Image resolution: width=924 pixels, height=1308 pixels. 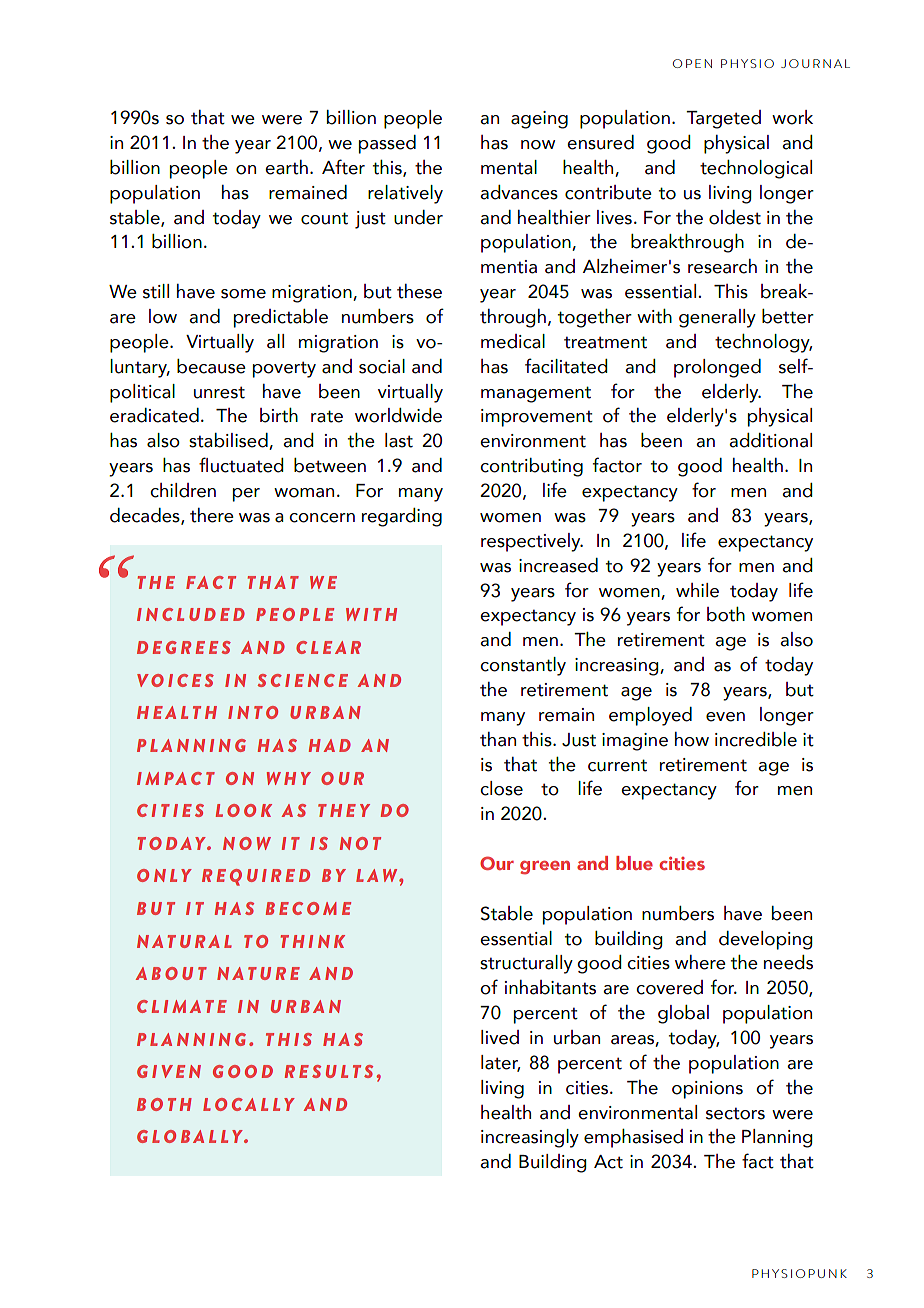 What do you see at coordinates (286, 167) in the screenshot?
I see `earth` at bounding box center [286, 167].
